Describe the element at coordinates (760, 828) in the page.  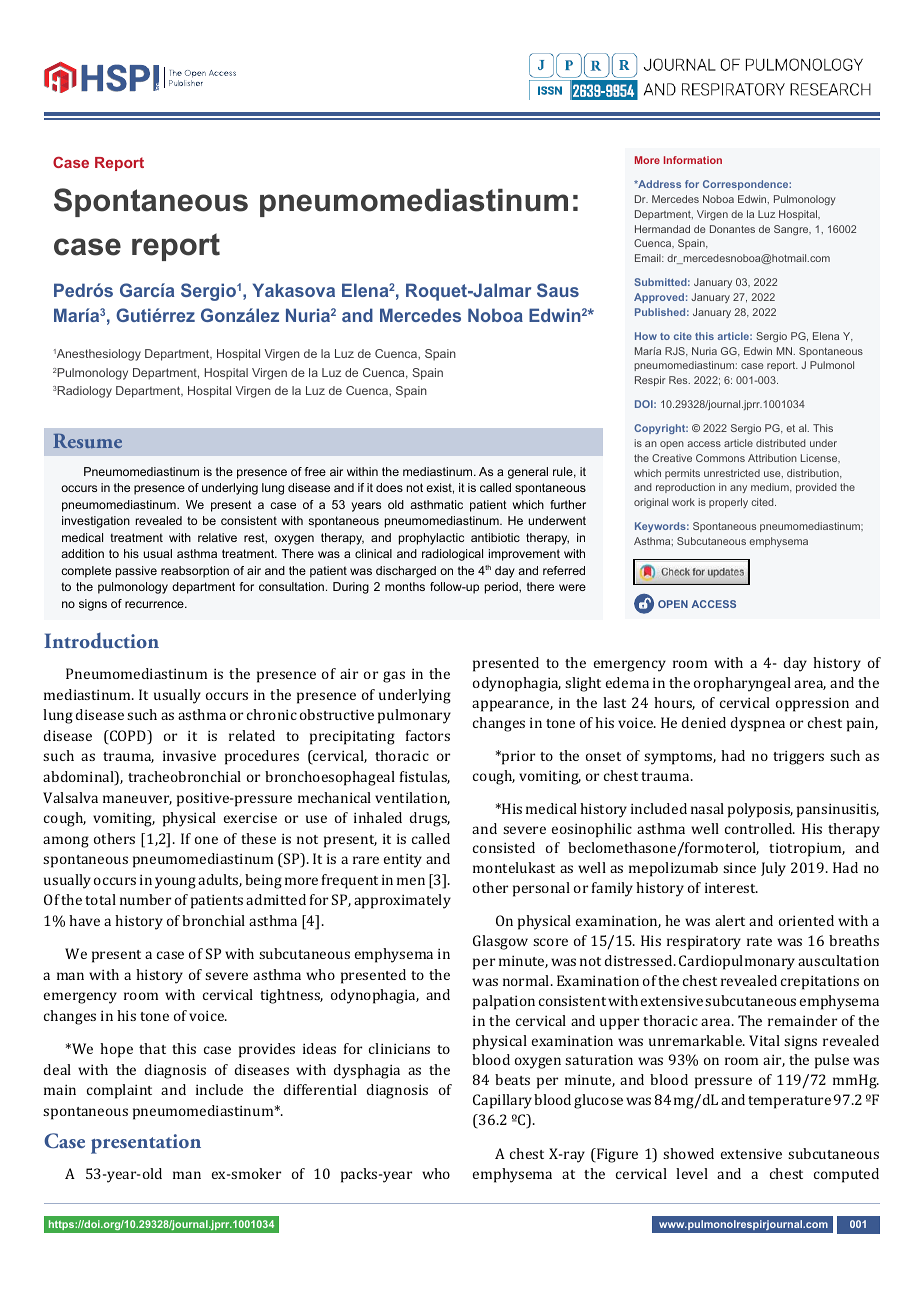
I see `controlled` at that location.
